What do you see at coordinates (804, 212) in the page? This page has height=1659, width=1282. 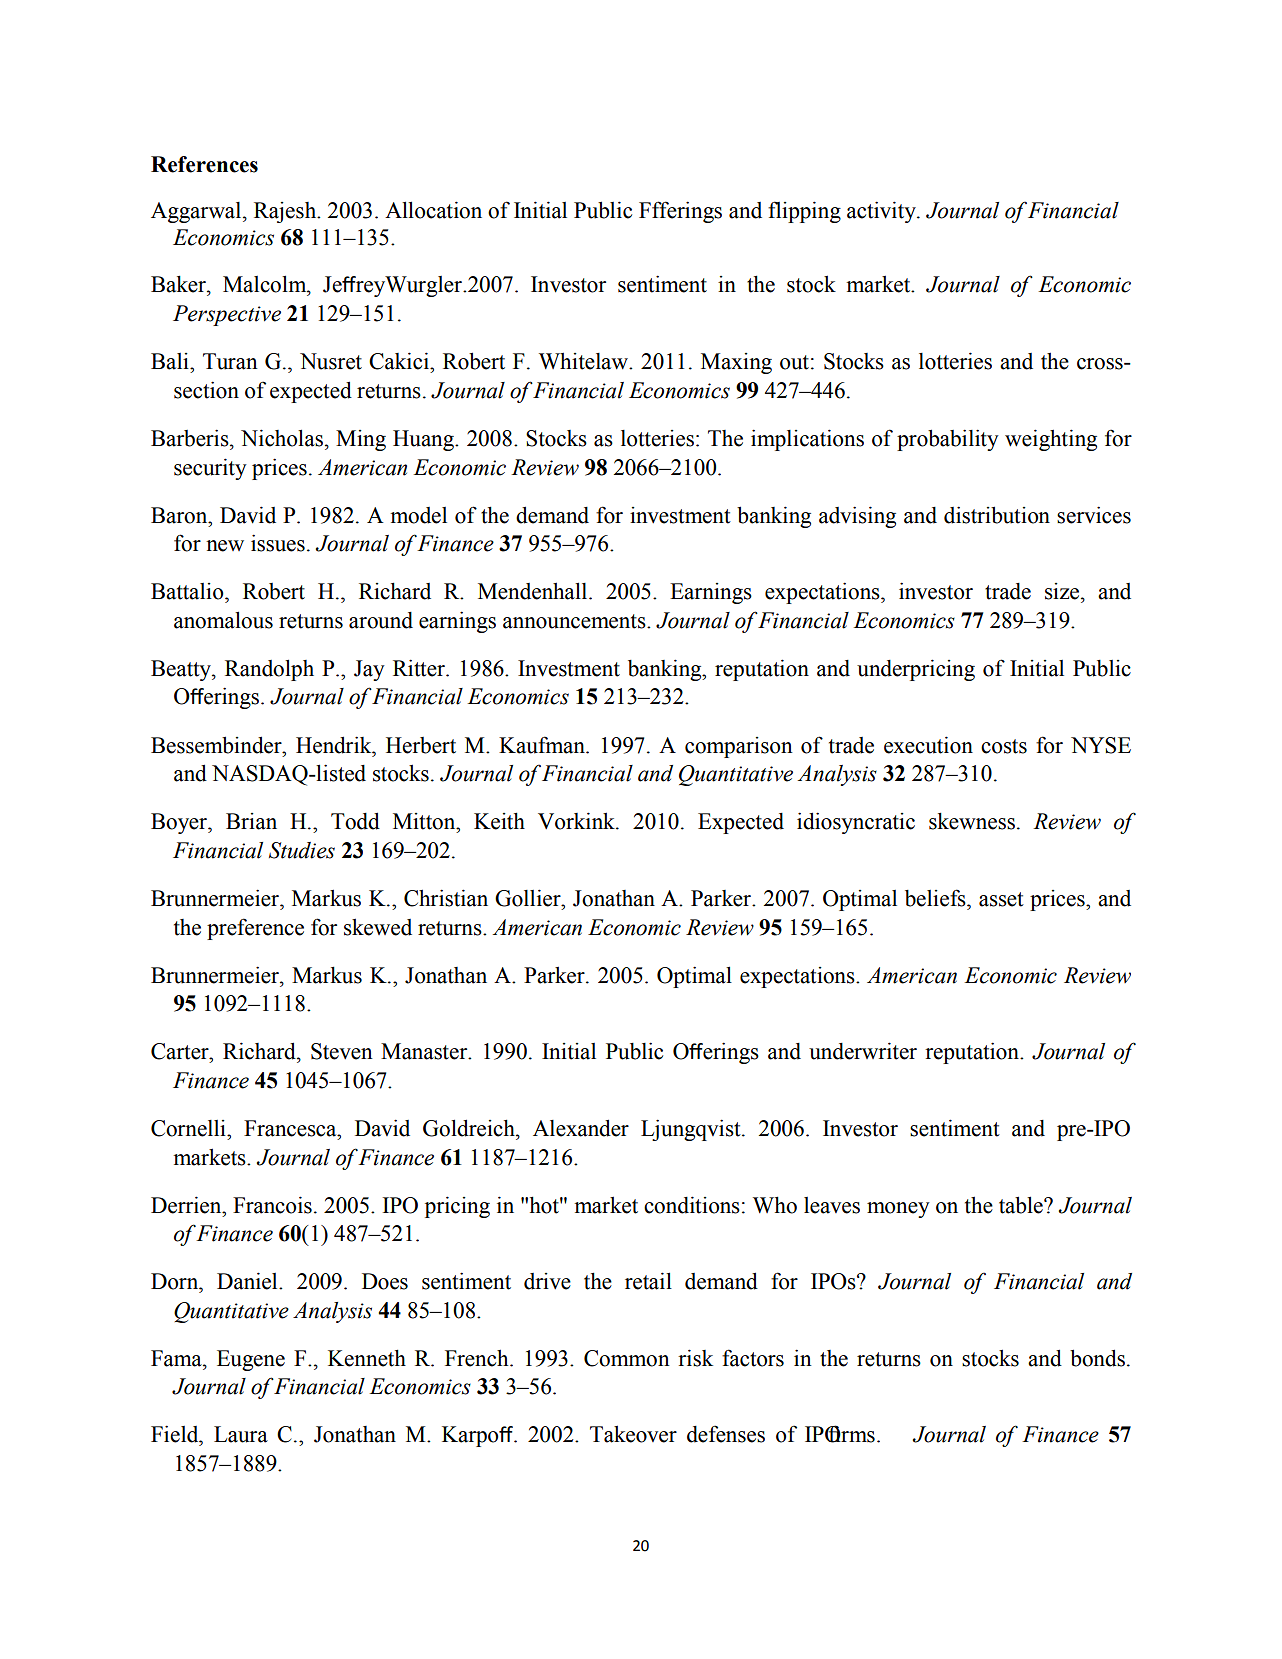 I see `flipping` at bounding box center [804, 212].
